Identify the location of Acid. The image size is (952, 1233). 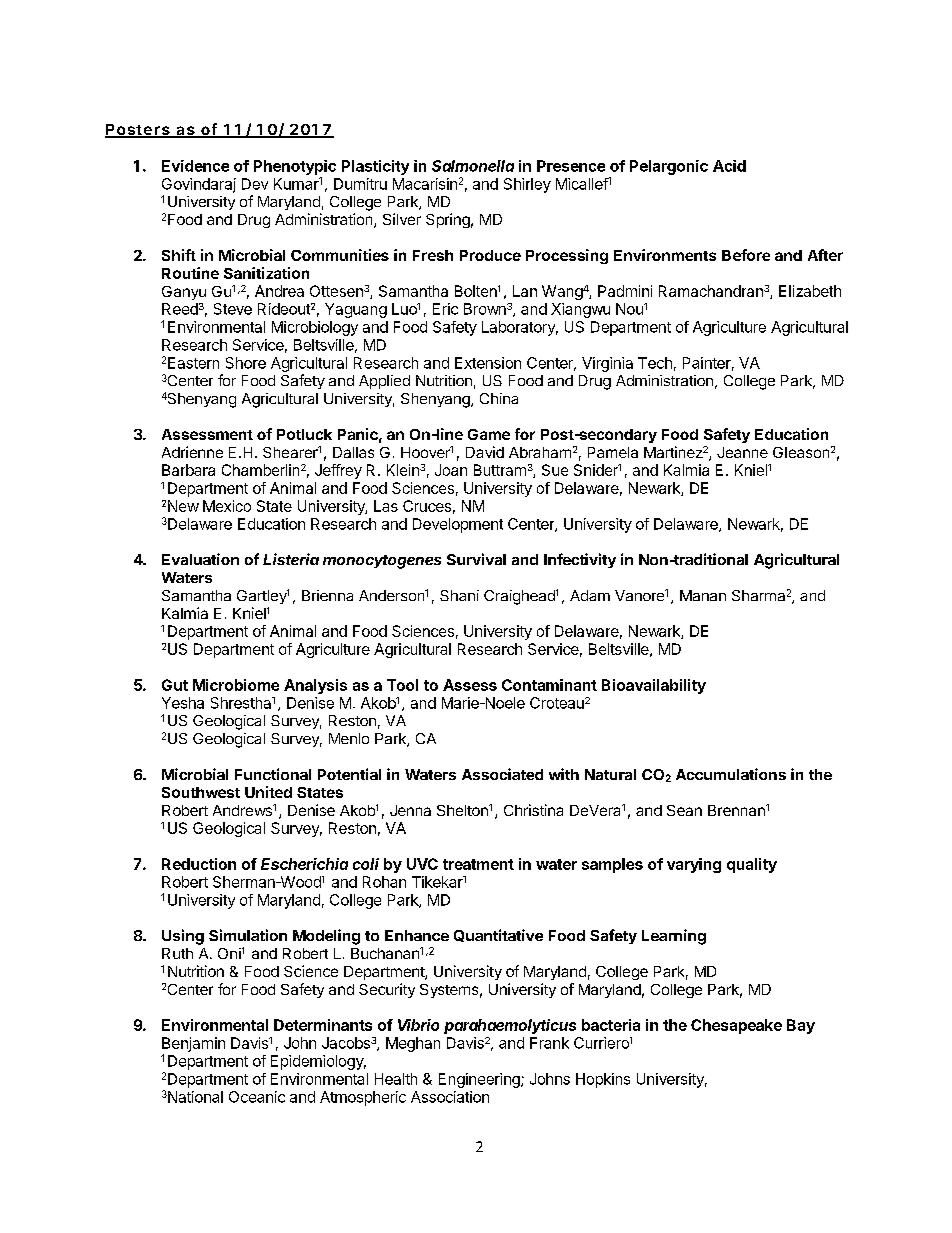
(729, 166).
